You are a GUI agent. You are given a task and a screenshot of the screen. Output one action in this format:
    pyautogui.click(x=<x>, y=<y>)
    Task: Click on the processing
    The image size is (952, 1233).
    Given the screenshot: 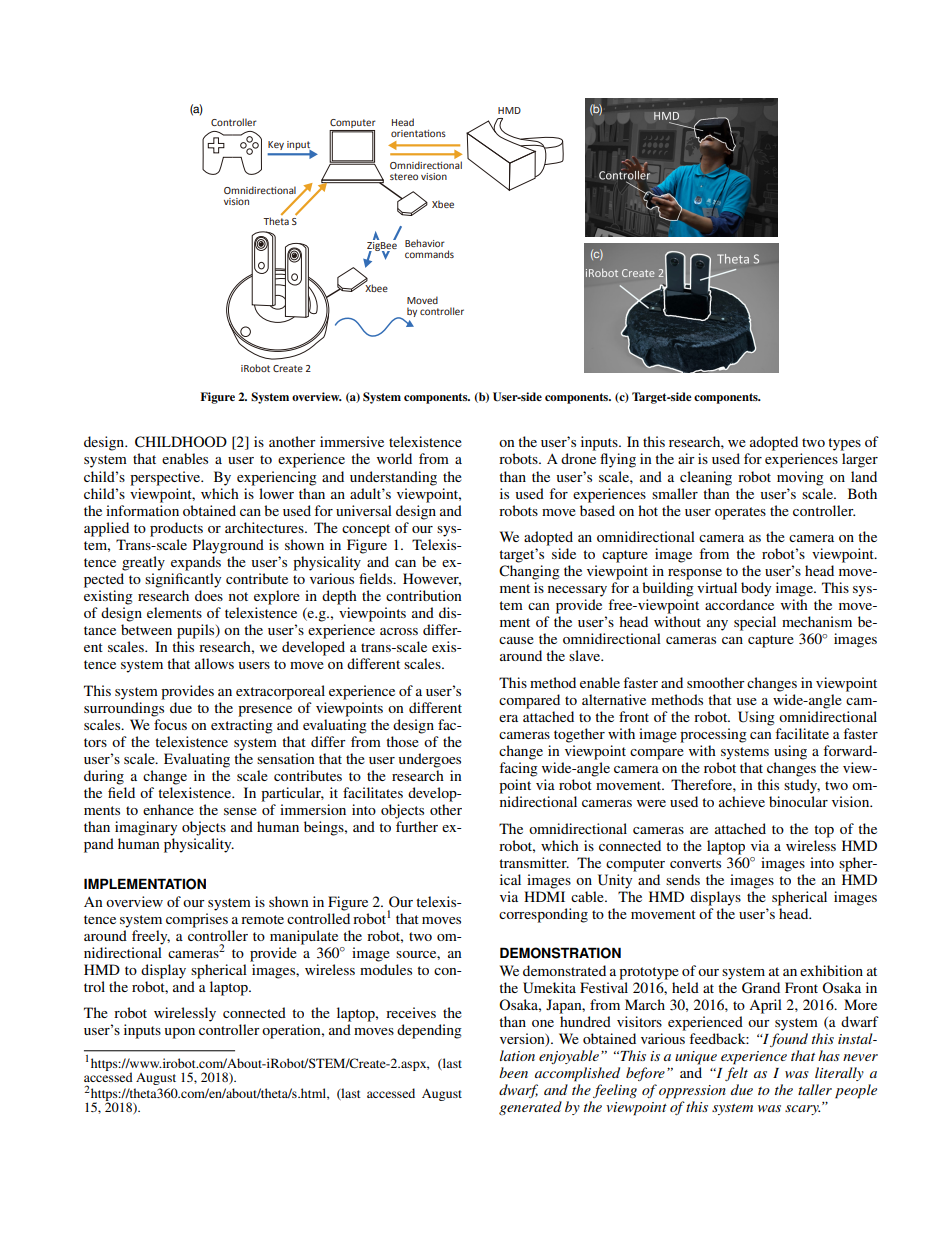 What is the action you would take?
    pyautogui.click(x=713, y=735)
